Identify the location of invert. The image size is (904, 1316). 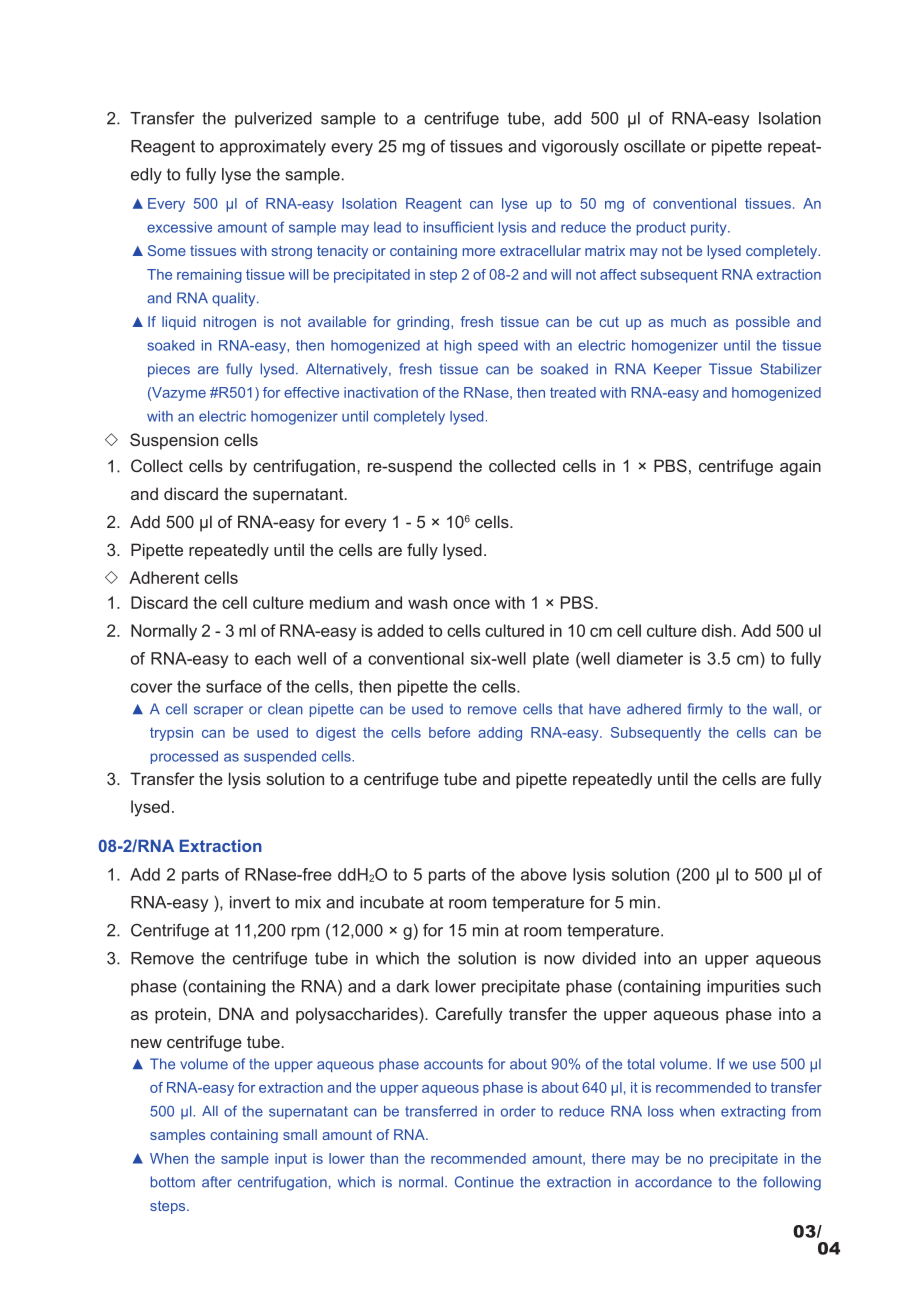
(250, 902).
